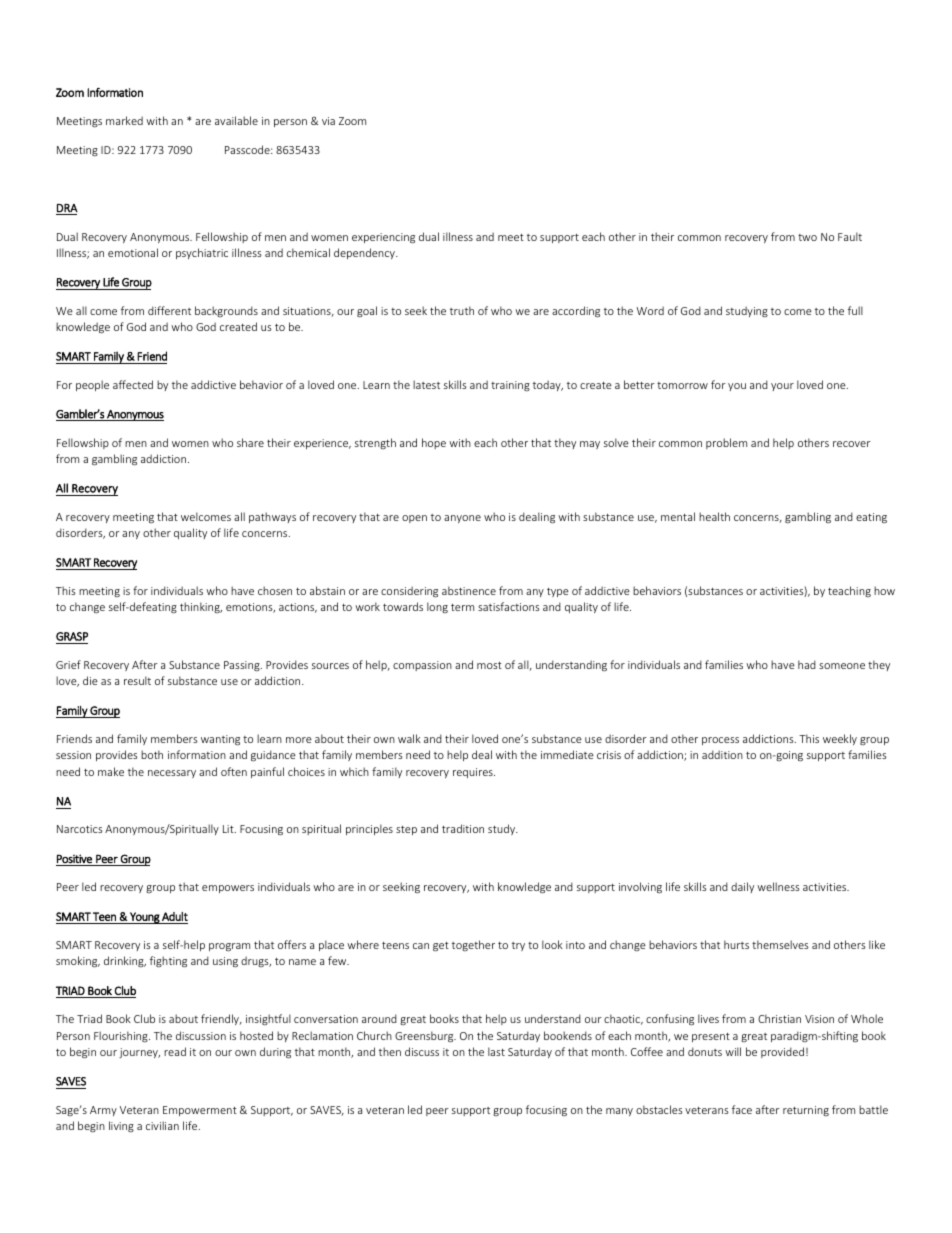  Describe the element at coordinates (200, 1111) in the page. I see `Empowerment` at that location.
